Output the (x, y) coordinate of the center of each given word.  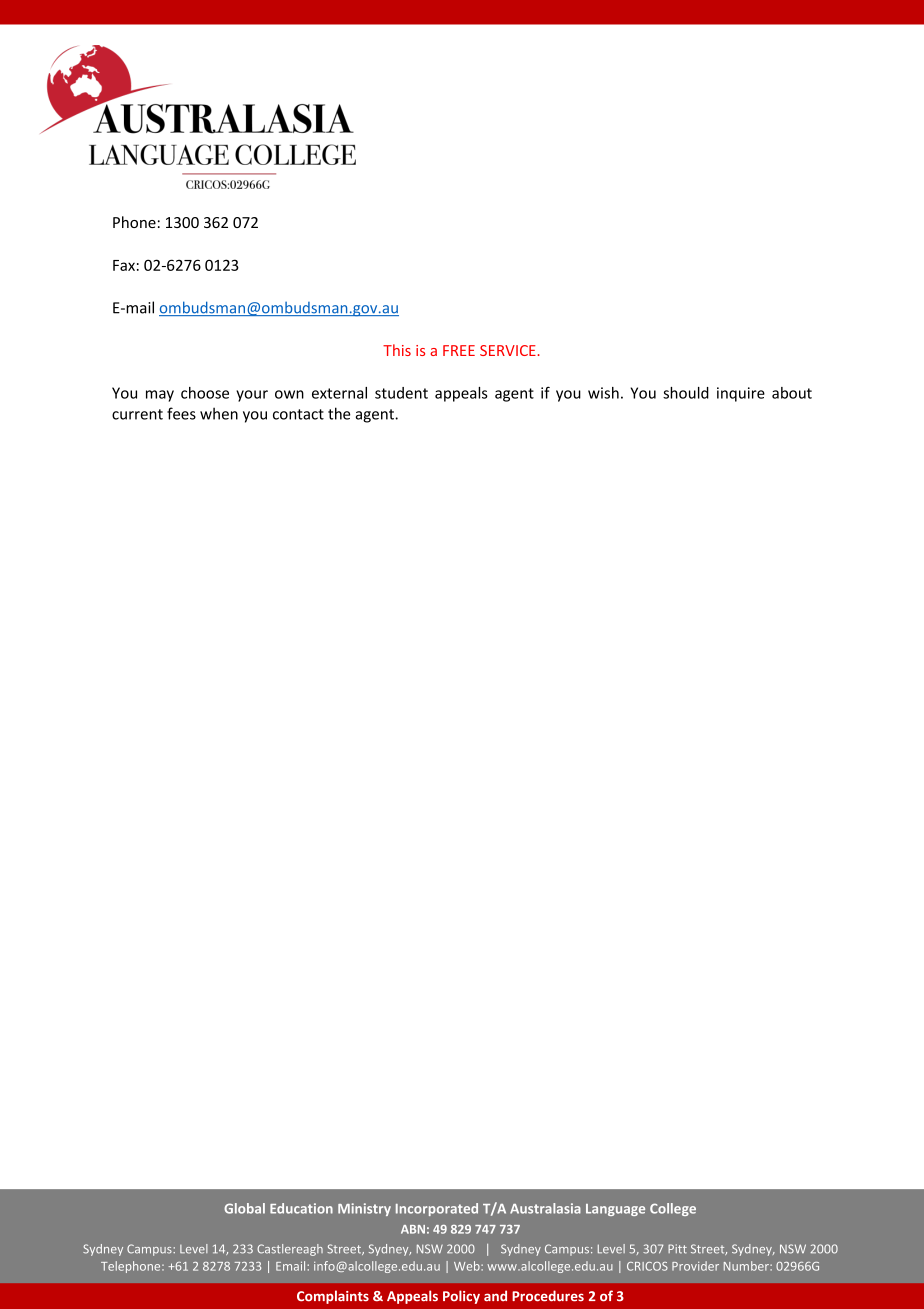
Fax (124, 265)
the (339, 413)
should (686, 393)
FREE (459, 350)
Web (468, 1266)
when (219, 413)
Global (244, 1208)
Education (301, 1208)
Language (615, 1210)
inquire (741, 394)
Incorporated (437, 1209)
